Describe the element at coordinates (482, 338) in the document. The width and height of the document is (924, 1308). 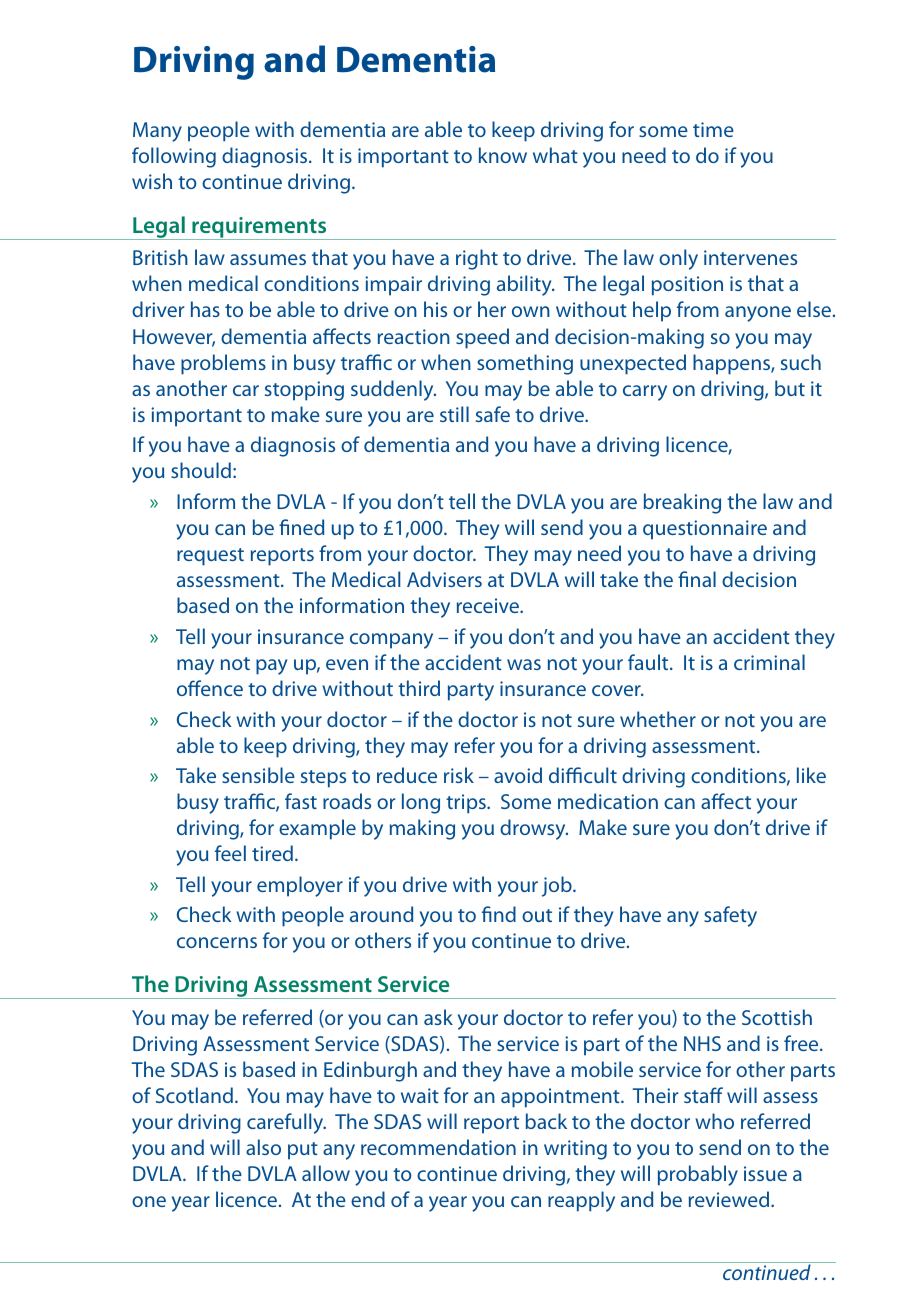
I see `speed` at that location.
